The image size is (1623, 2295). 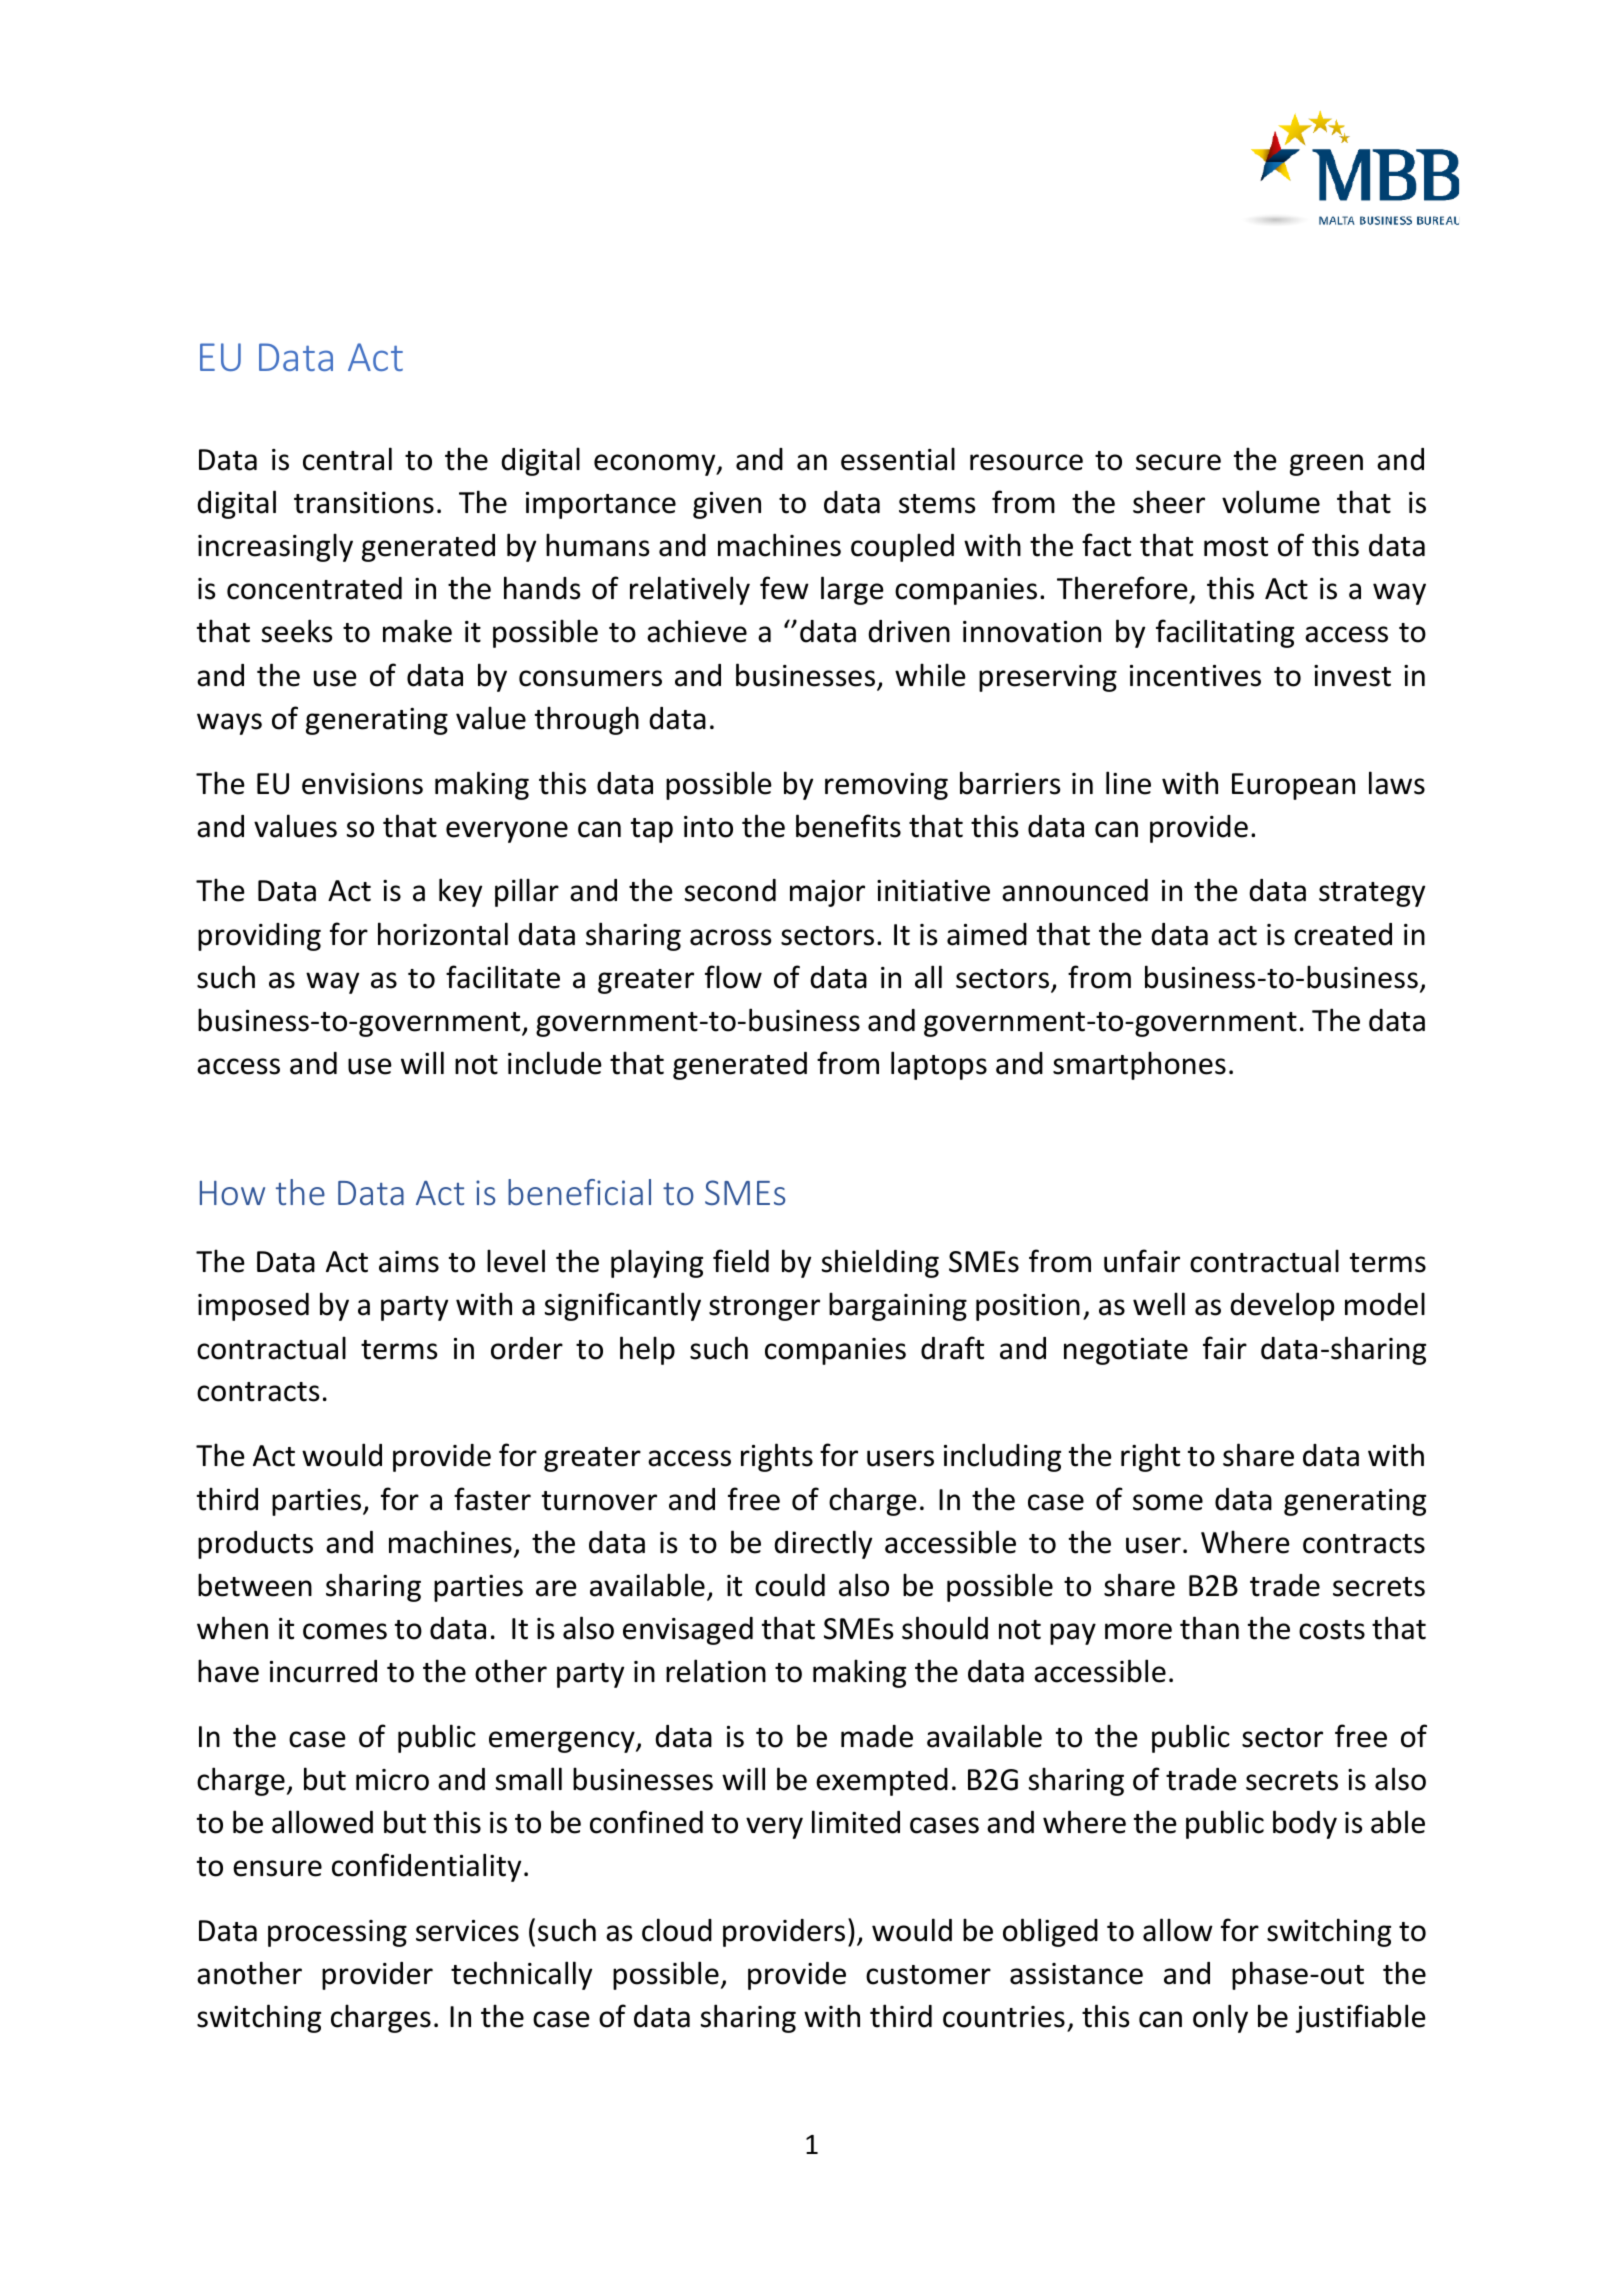 I want to click on major, so click(x=827, y=893).
